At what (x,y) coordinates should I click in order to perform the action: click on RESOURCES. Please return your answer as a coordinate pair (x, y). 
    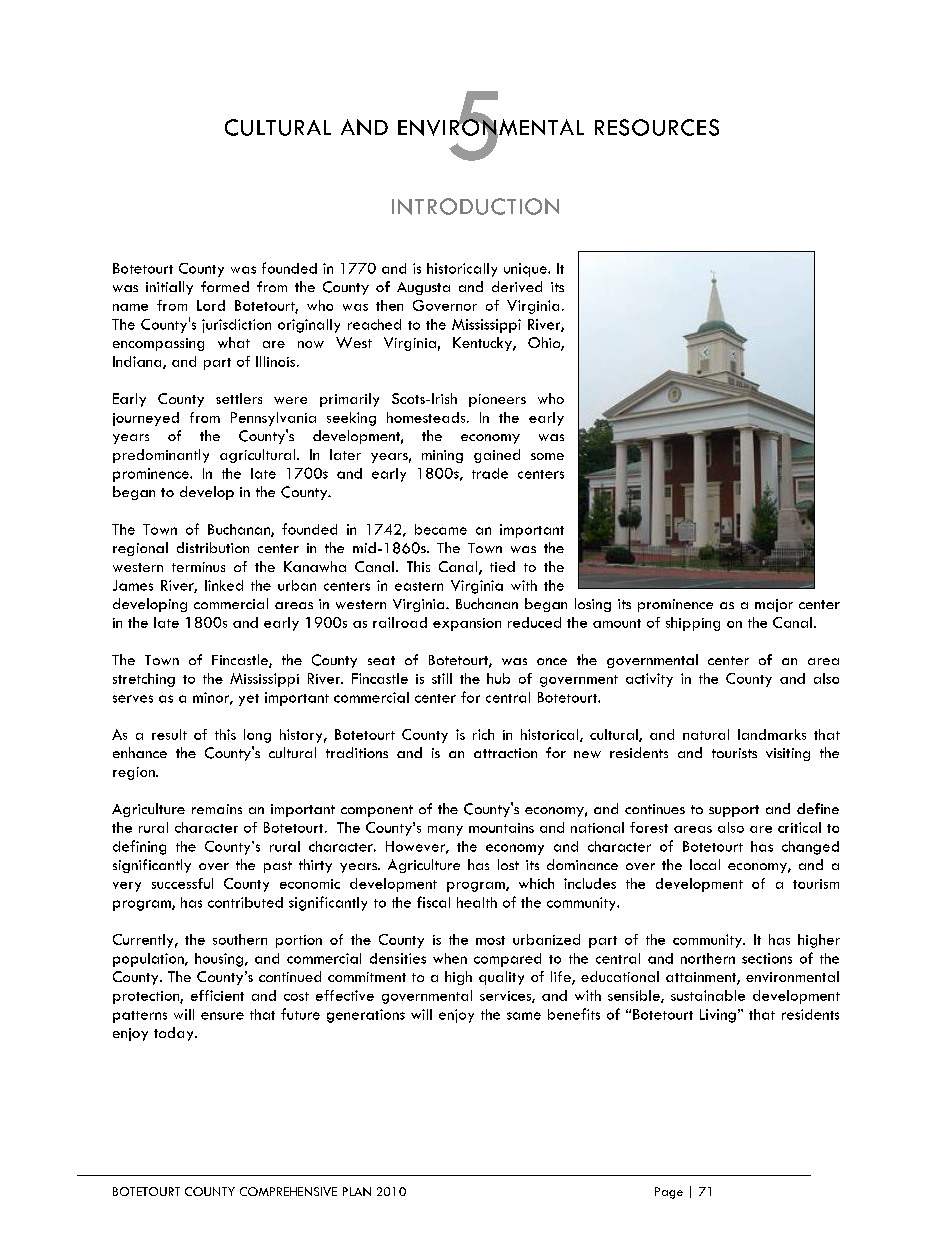
    Looking at the image, I should click on (657, 127).
